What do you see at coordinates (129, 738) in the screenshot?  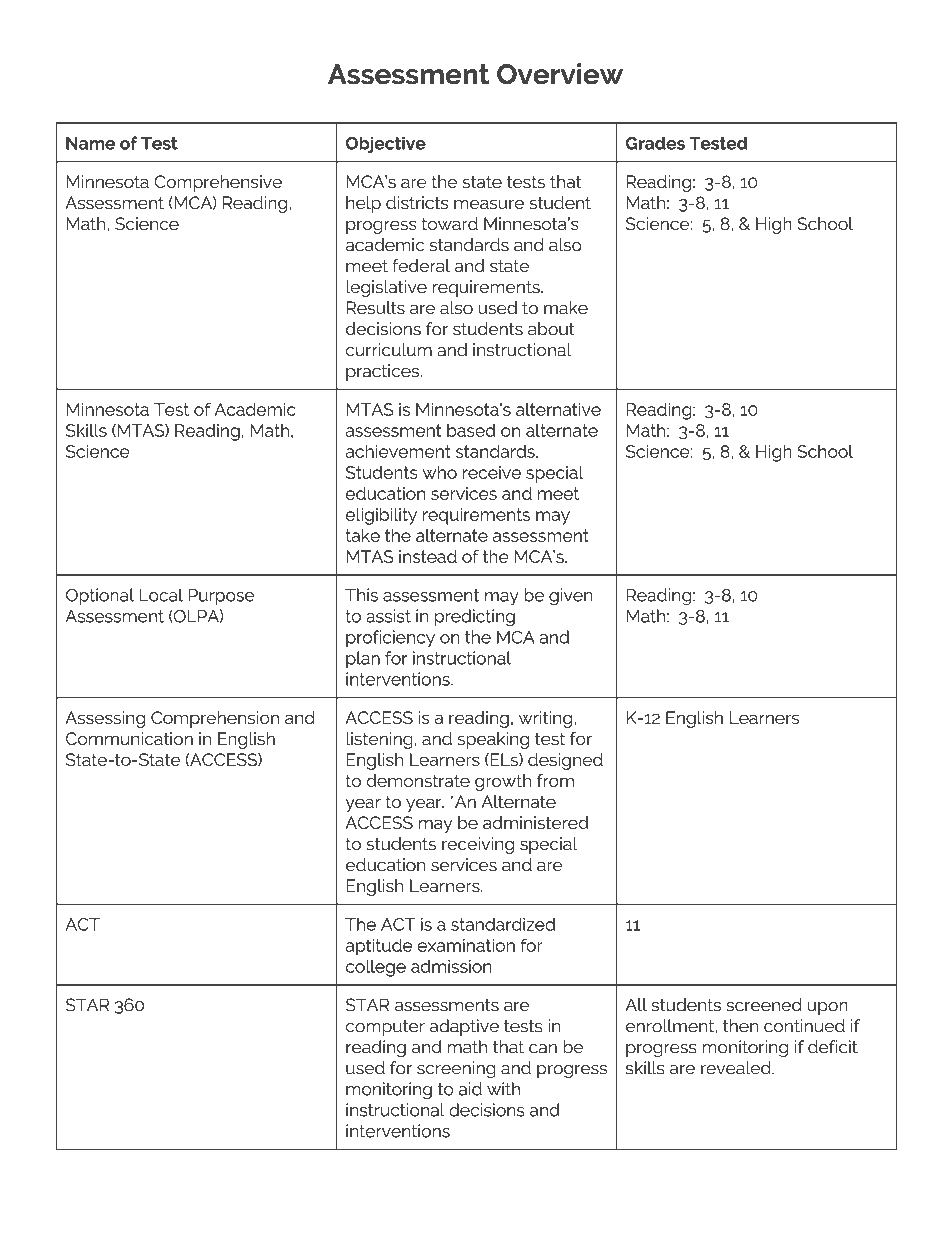 I see `Communication` at bounding box center [129, 738].
